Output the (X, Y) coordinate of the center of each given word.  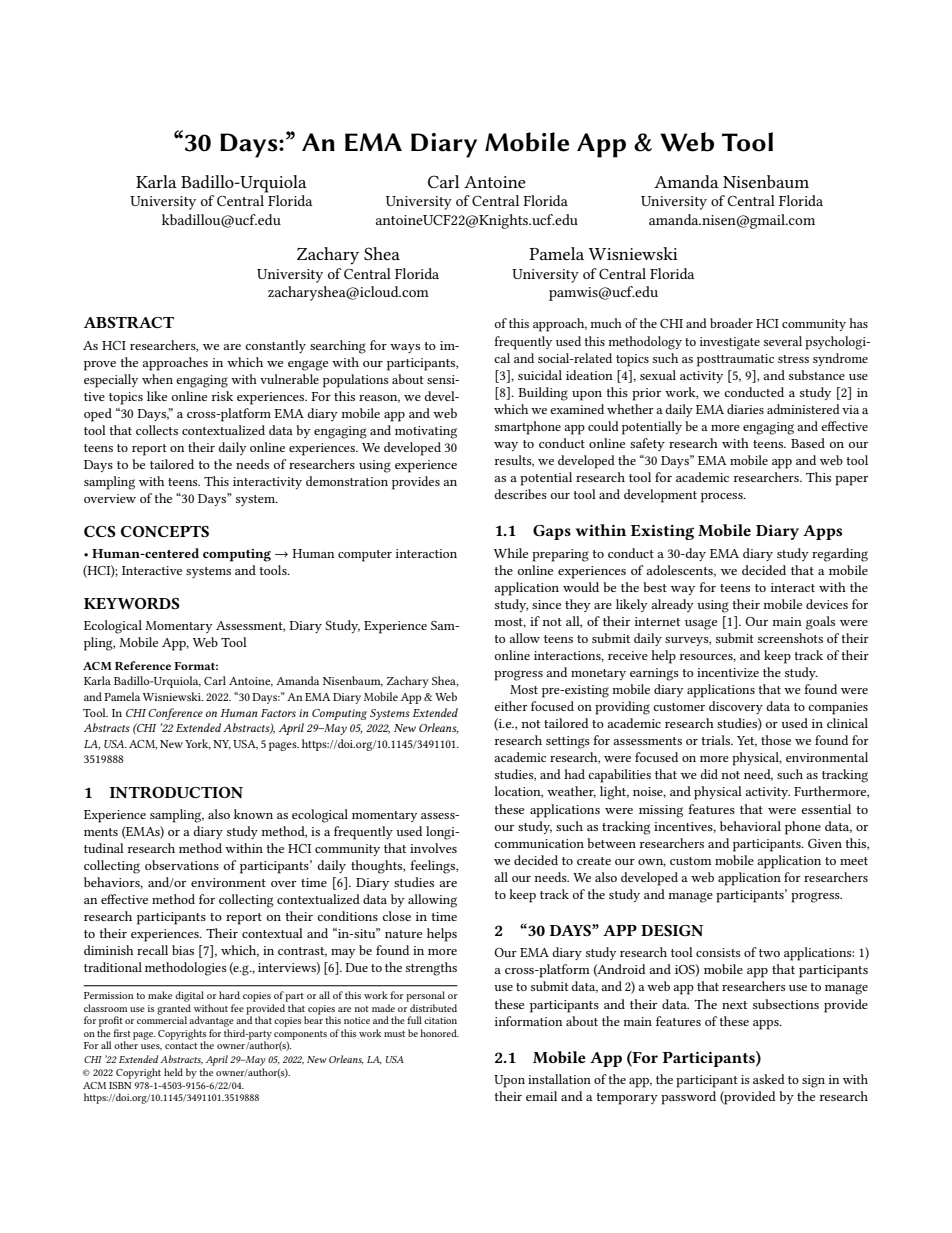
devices (827, 604)
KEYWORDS (132, 603)
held (173, 1072)
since (546, 604)
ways (405, 348)
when (157, 379)
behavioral (750, 826)
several (783, 341)
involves (433, 848)
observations (182, 865)
